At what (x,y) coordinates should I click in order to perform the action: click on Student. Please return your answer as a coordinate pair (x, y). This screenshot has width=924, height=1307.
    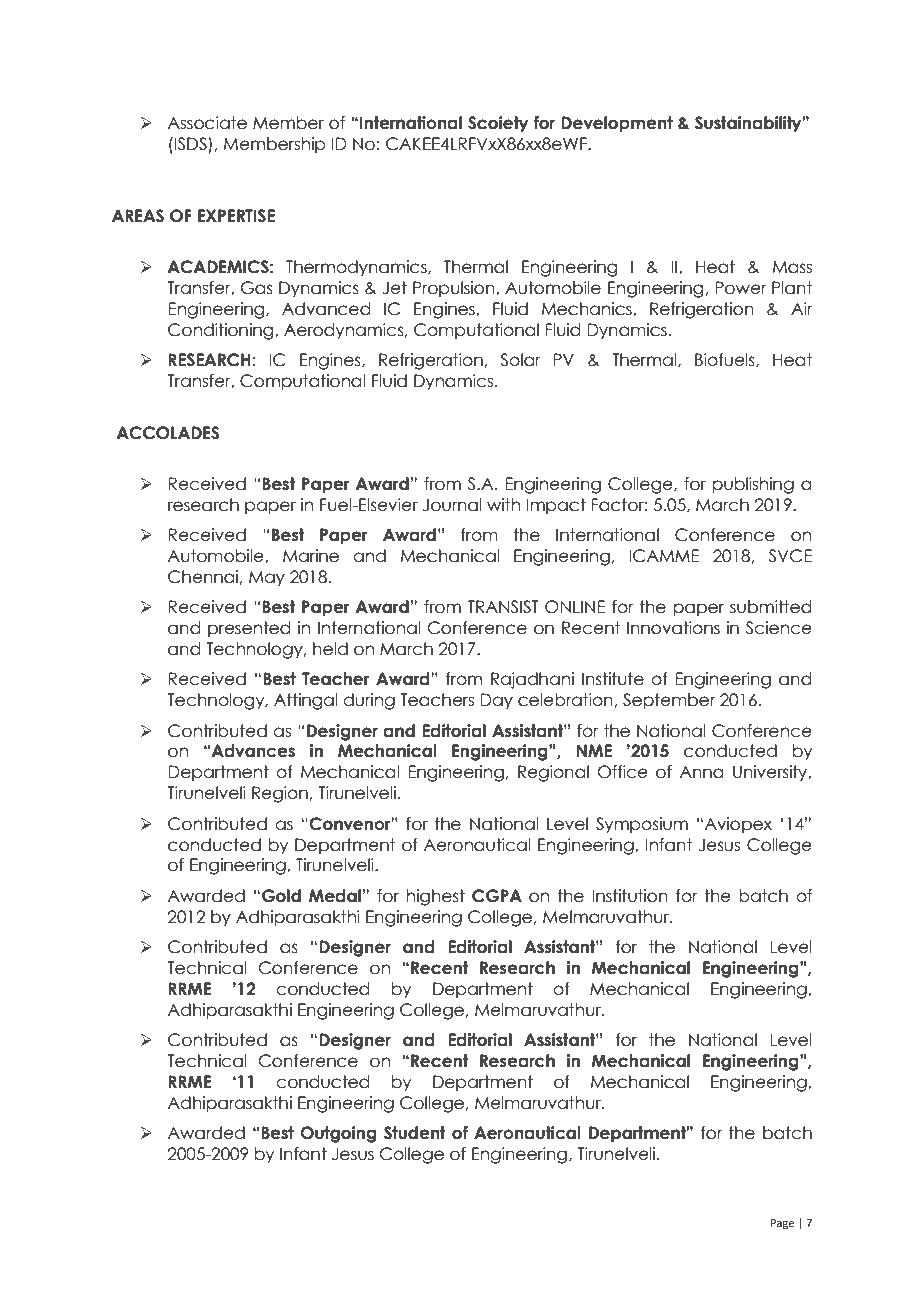
    Looking at the image, I should click on (414, 1133).
